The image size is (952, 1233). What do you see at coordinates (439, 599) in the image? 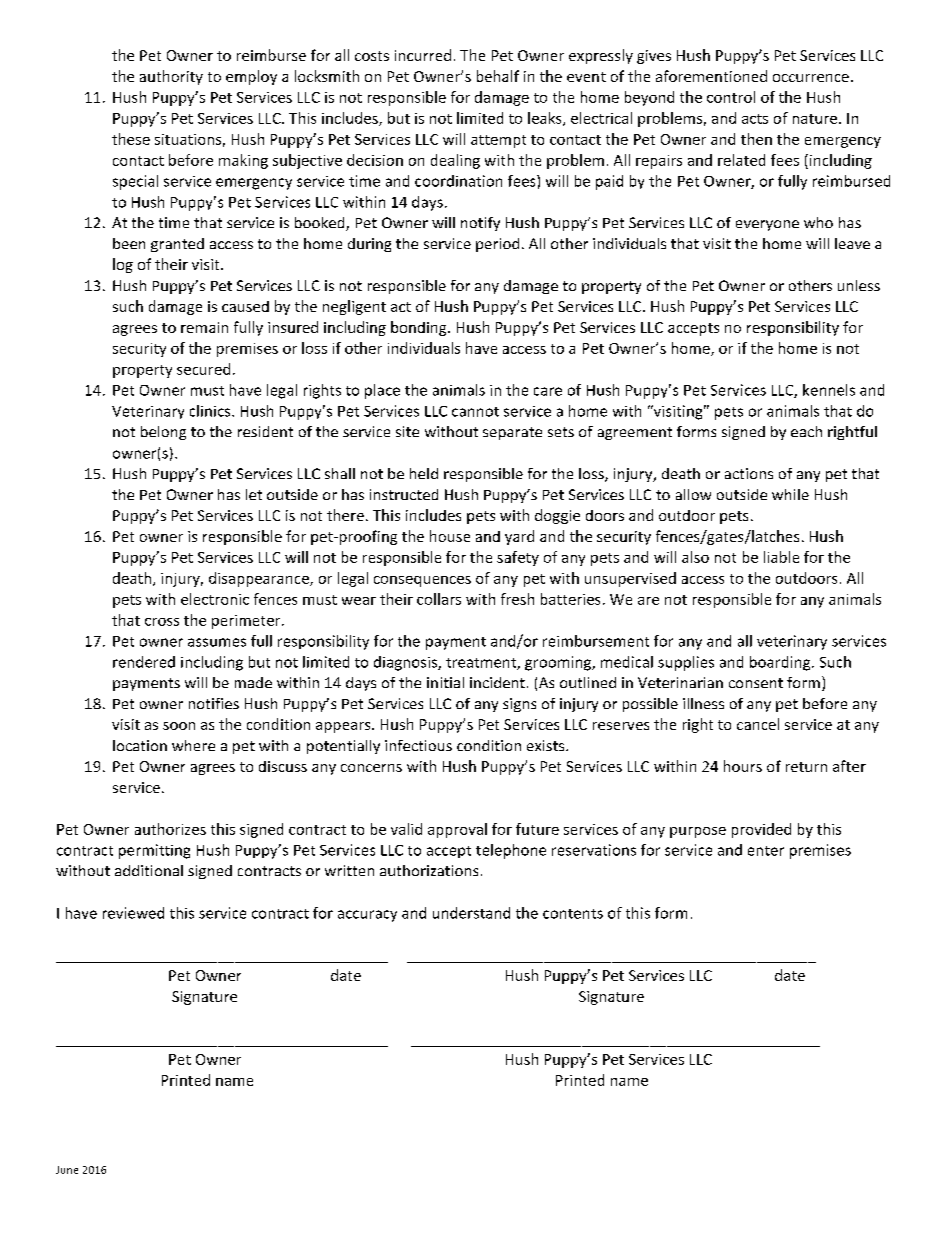
I see `collars` at bounding box center [439, 599].
